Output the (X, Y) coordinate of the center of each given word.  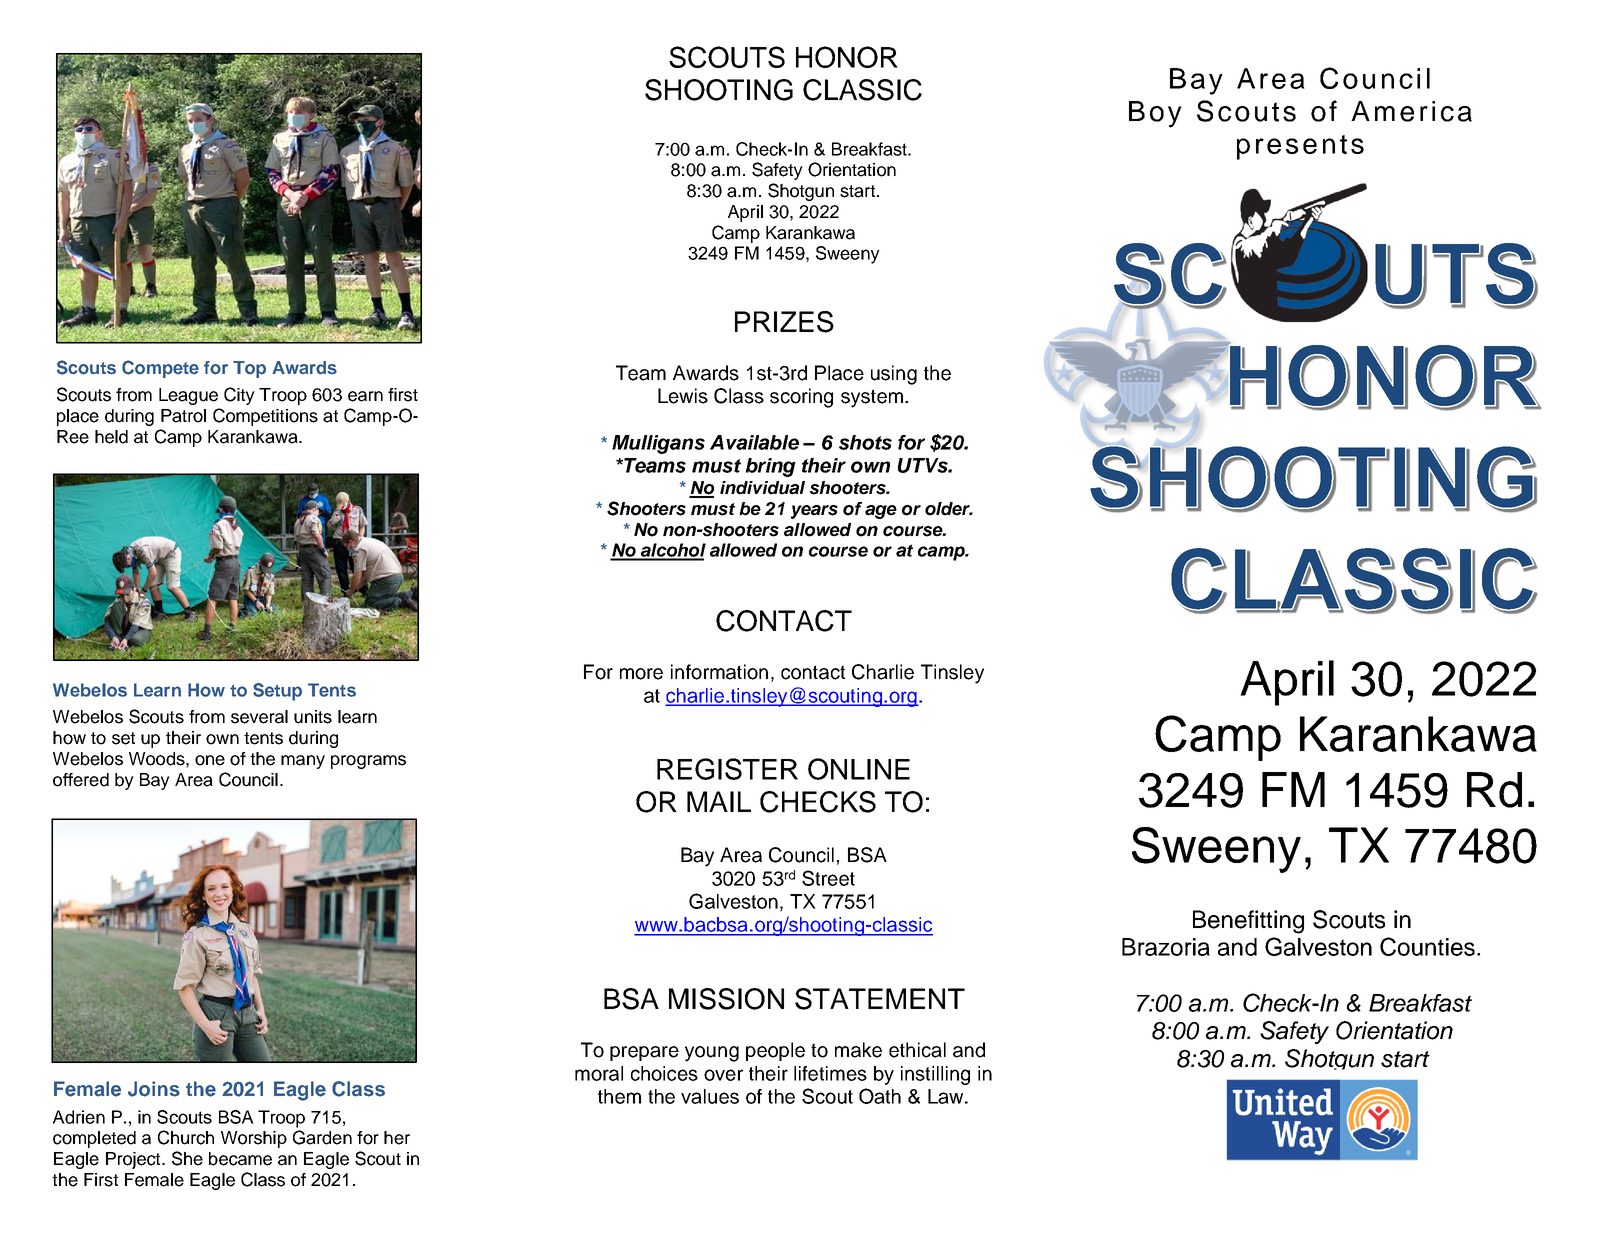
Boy (1155, 114)
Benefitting (1248, 922)
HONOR (847, 57)
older (949, 509)
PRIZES (784, 322)
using (894, 375)
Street (828, 878)
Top (249, 369)
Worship (254, 1139)
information (719, 672)
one (210, 760)
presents (1300, 147)
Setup (277, 692)
